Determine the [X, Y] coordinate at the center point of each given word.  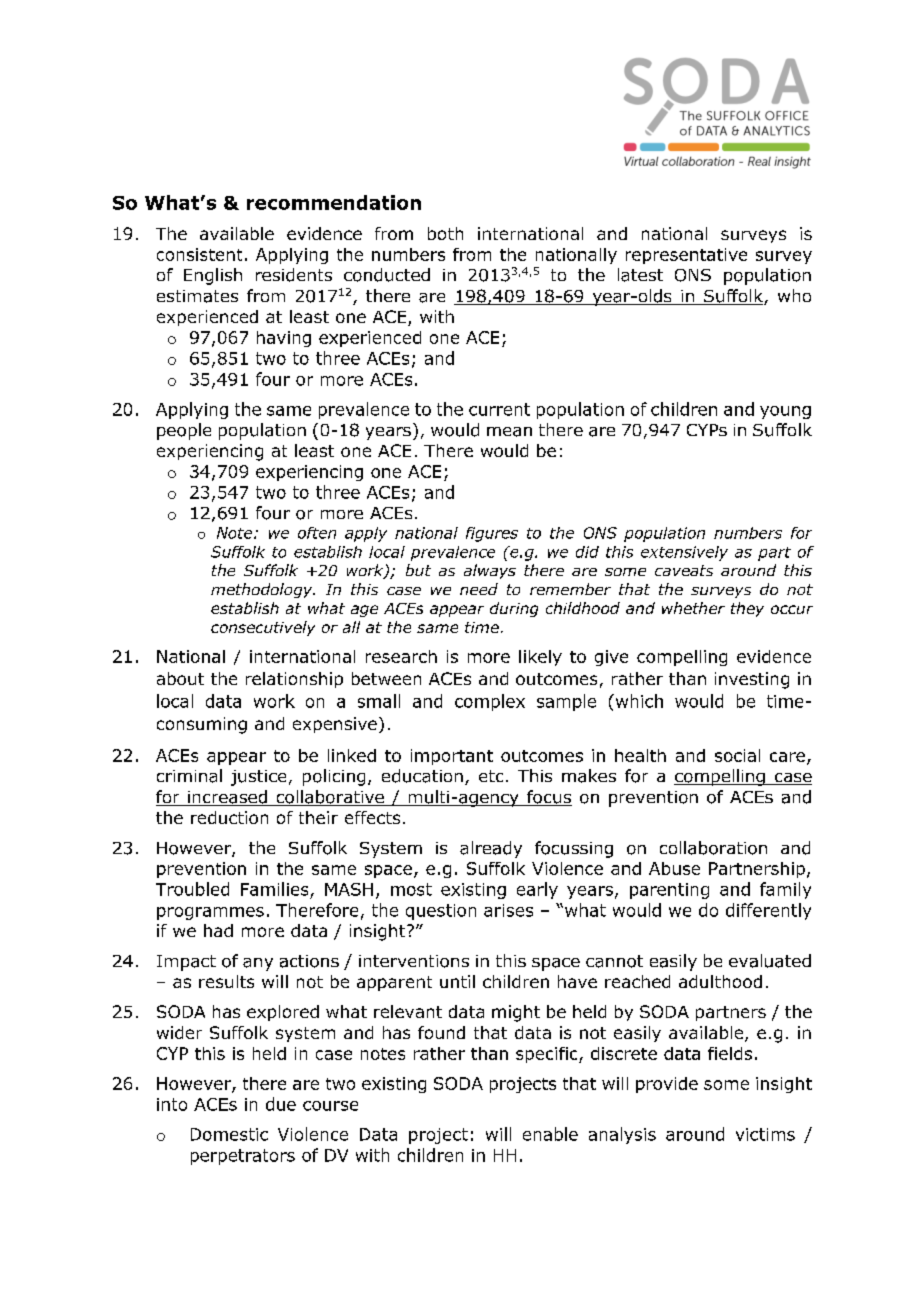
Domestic [229, 1134]
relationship [294, 680]
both [445, 233]
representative [686, 256]
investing [752, 680]
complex [490, 702]
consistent [199, 254]
